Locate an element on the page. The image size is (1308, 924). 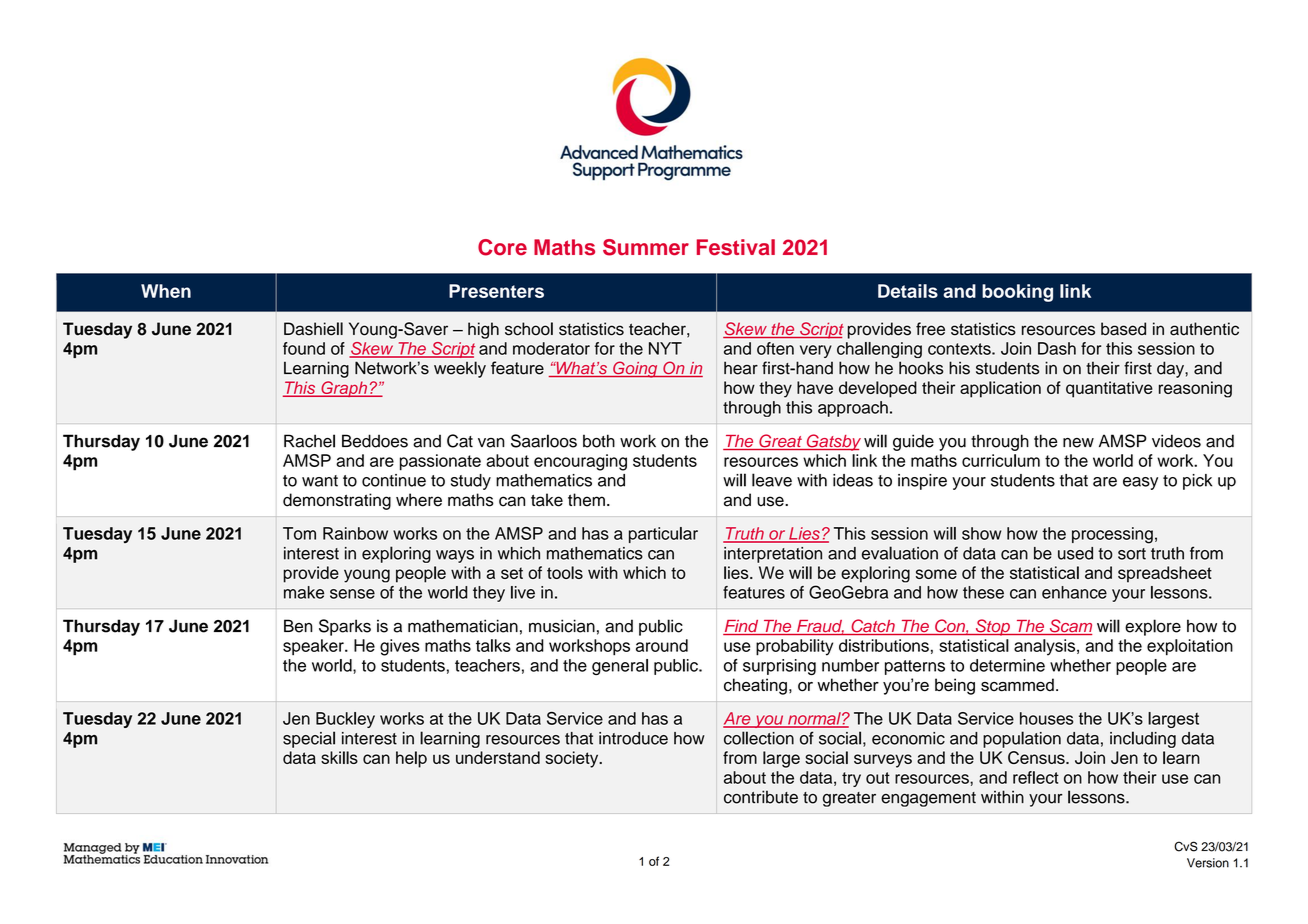
When is located at coordinates (166, 291).
